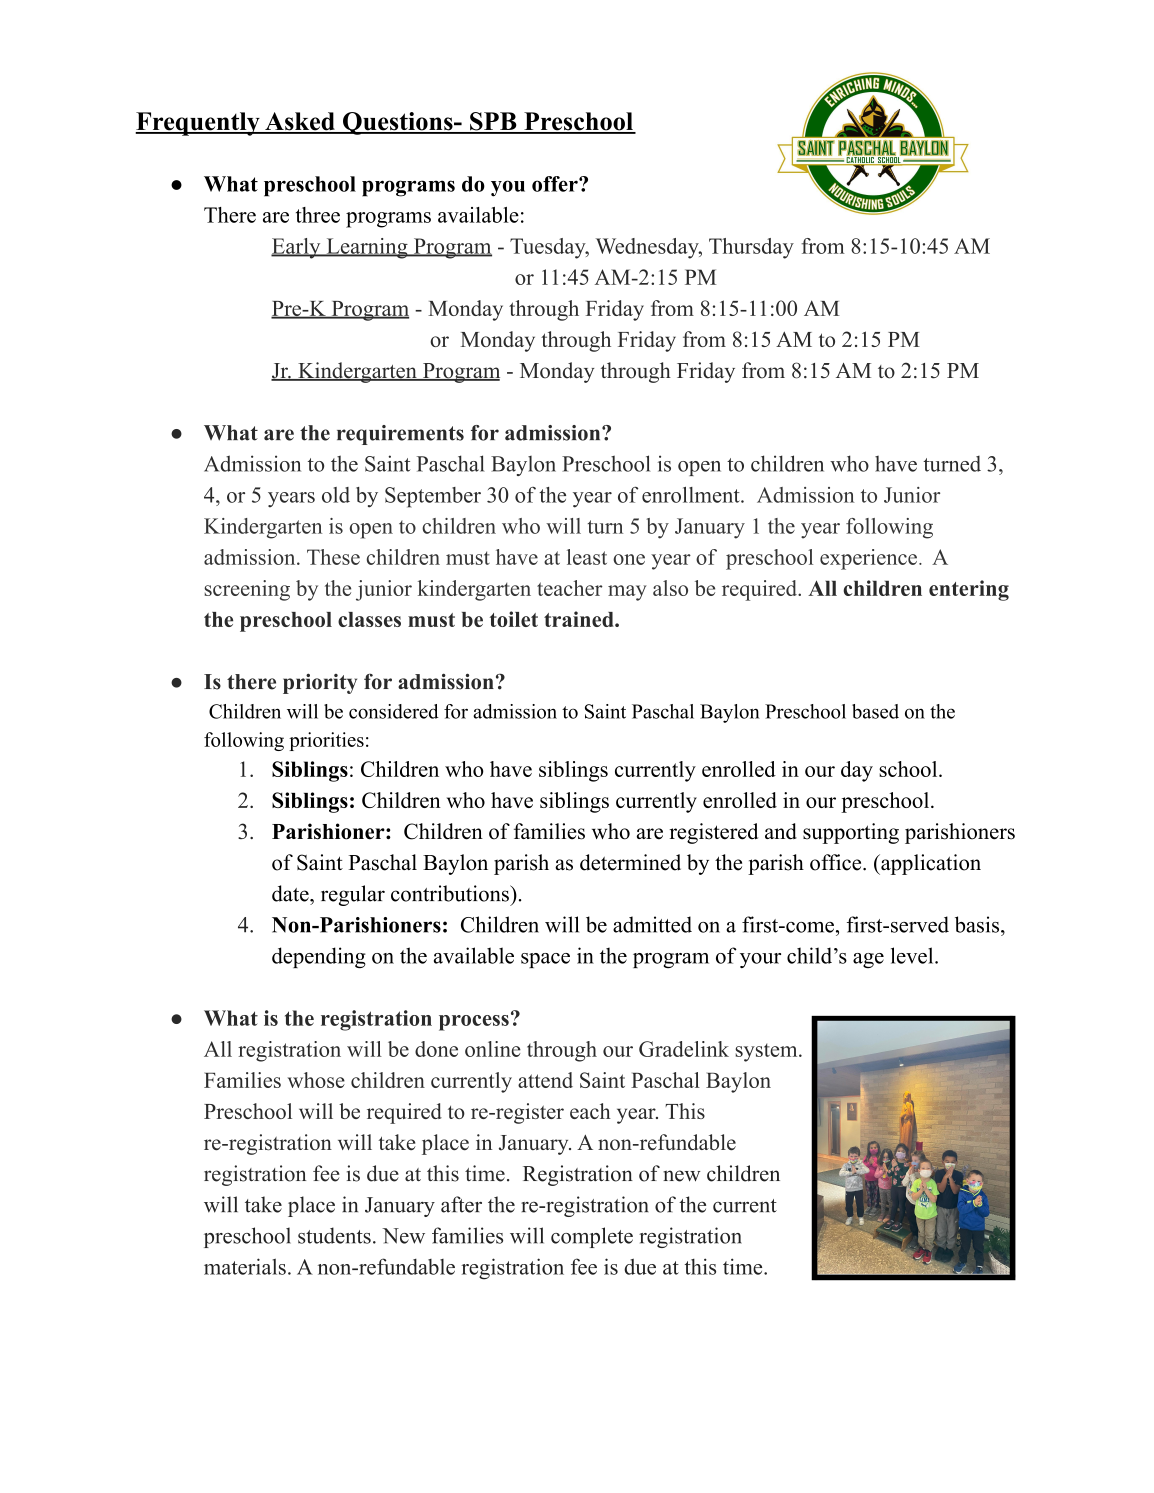  What do you see at coordinates (334, 1235) in the screenshot?
I see `students` at bounding box center [334, 1235].
